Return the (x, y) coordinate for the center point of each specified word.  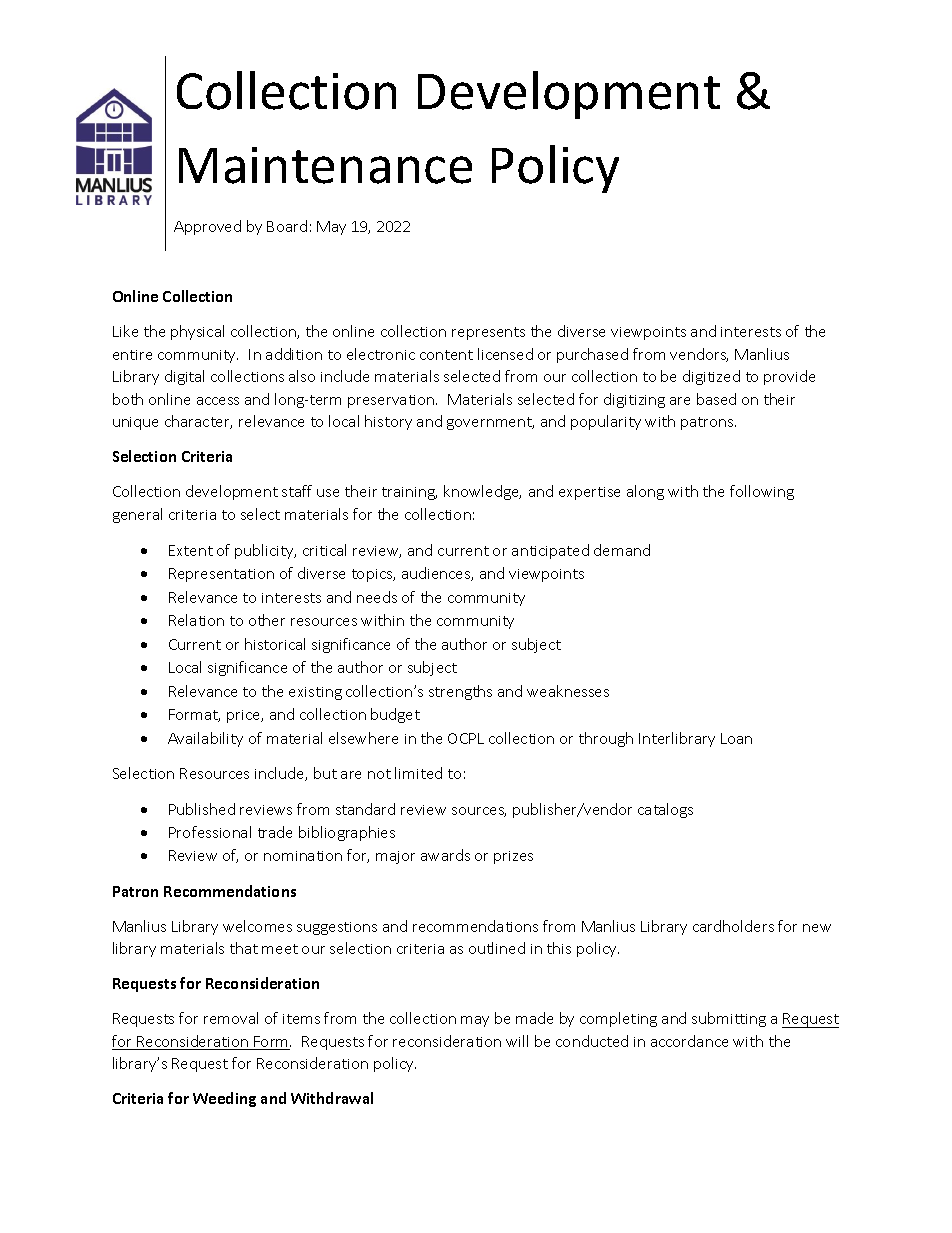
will (517, 1041)
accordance (689, 1041)
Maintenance (325, 165)
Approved (207, 227)
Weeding (224, 1099)
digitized (711, 377)
